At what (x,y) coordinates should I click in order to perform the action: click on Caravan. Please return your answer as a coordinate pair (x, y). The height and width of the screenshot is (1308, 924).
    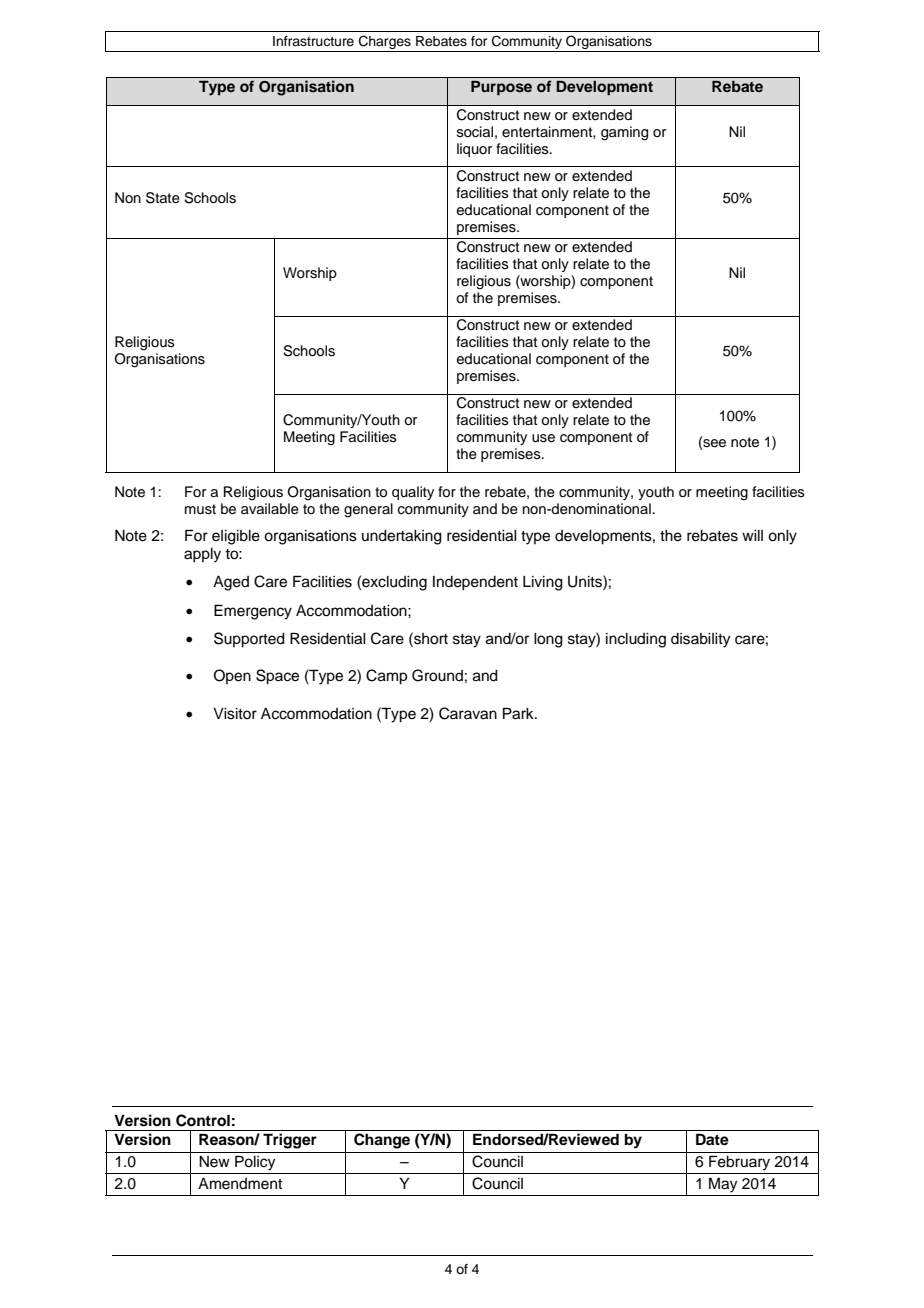
    Looking at the image, I should click on (468, 713).
